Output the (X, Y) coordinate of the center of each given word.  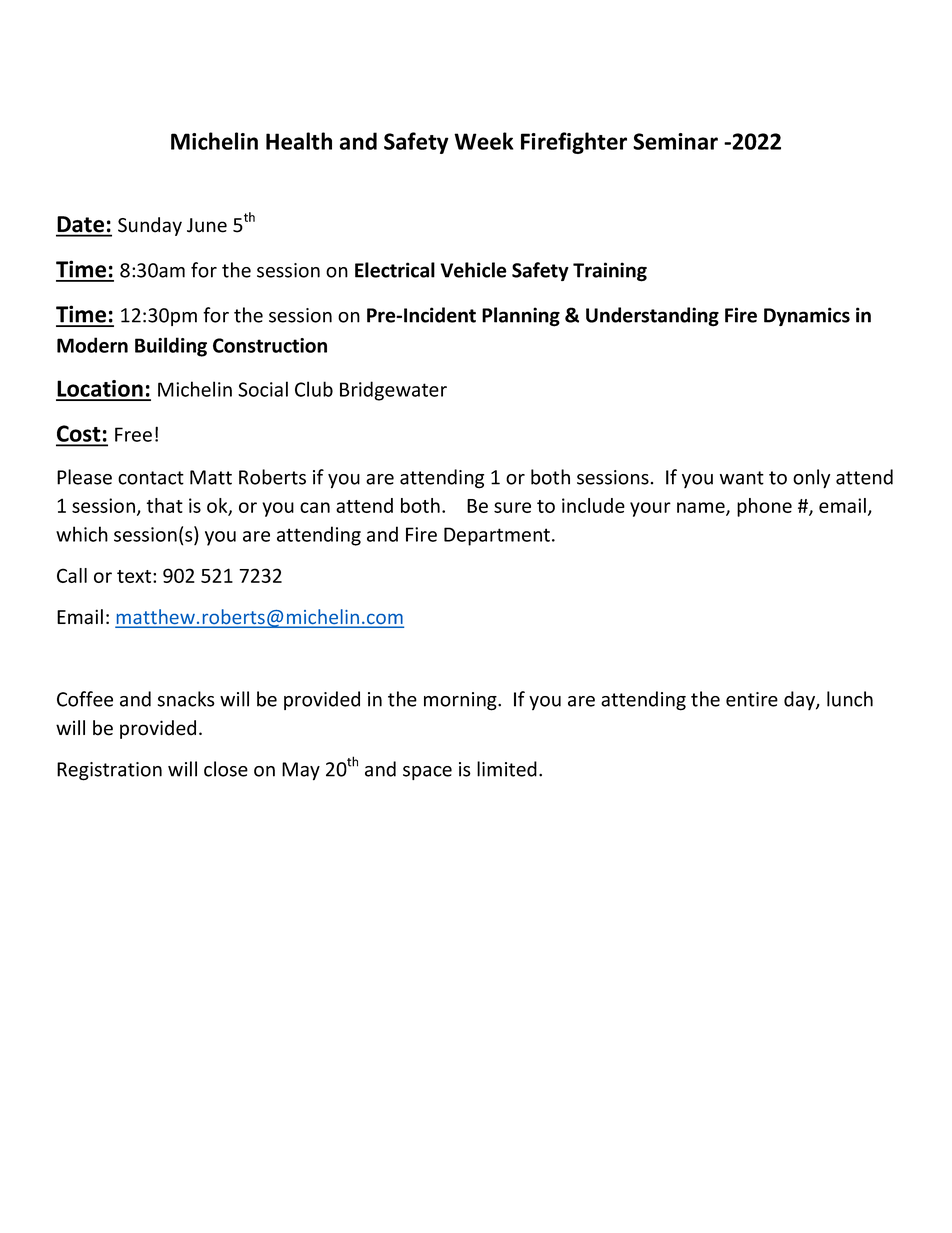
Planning (521, 317)
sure (512, 507)
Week (483, 141)
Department (497, 536)
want (742, 478)
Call (72, 575)
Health (299, 141)
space (427, 773)
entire (752, 699)
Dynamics (807, 316)
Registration (109, 771)
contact (151, 478)
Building (171, 347)
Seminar (675, 141)
